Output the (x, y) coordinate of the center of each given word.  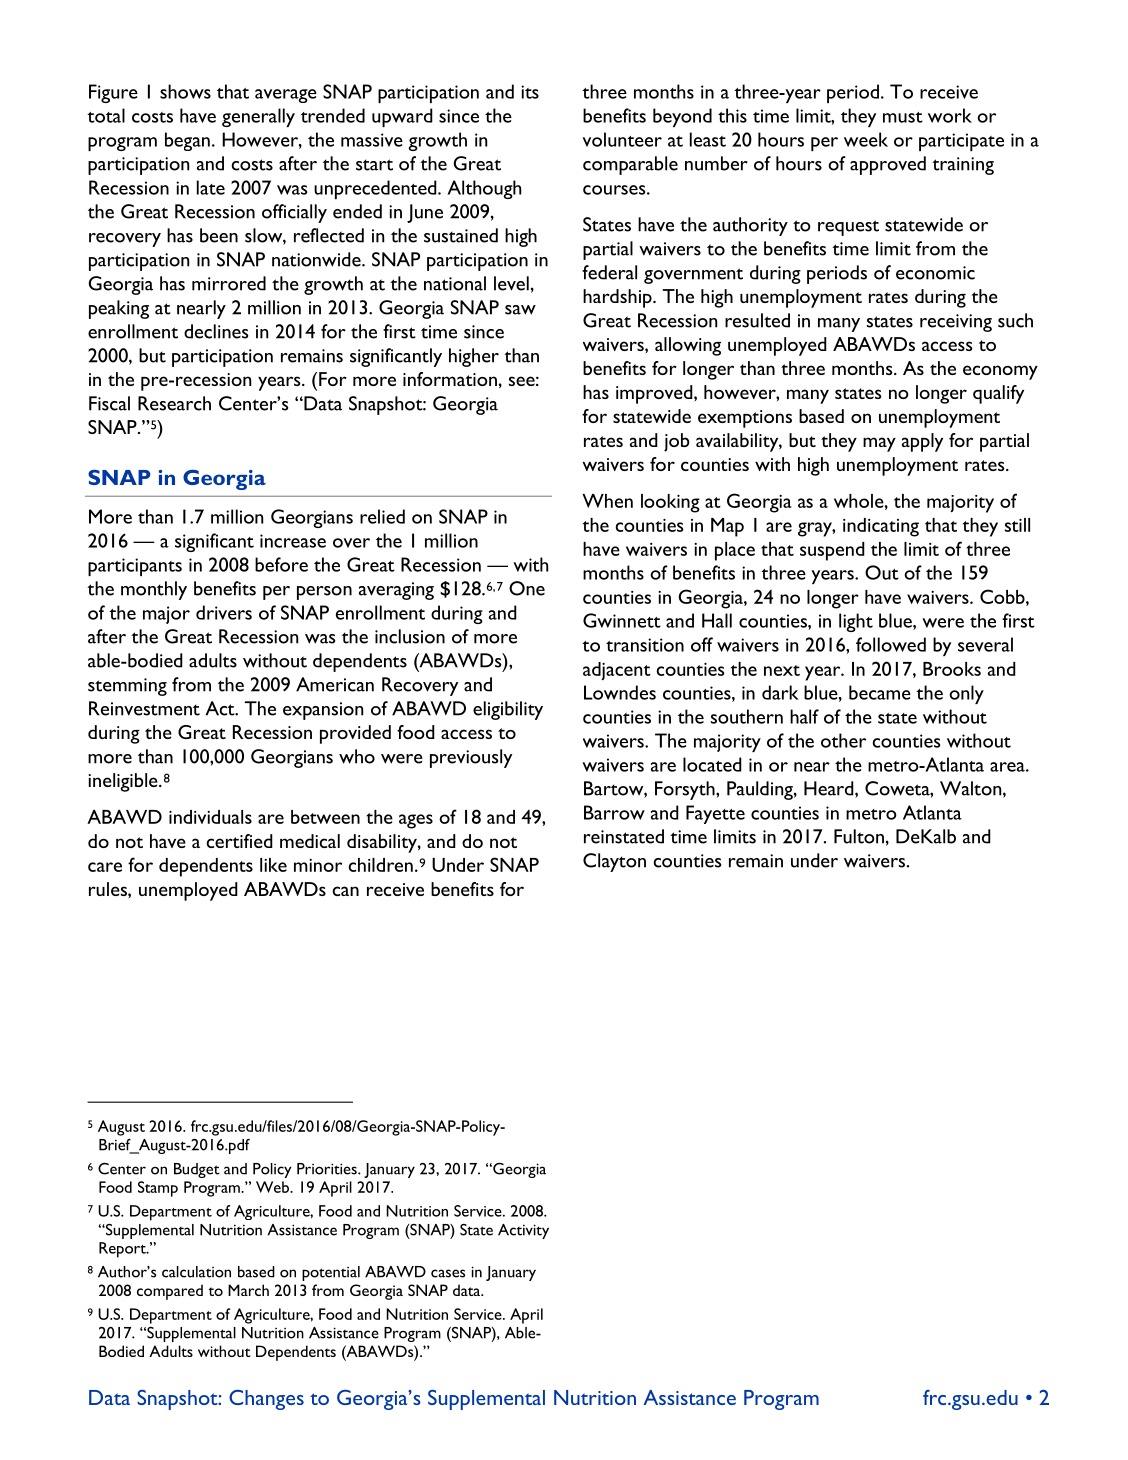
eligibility (508, 710)
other (843, 740)
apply (922, 442)
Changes (266, 1400)
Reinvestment (144, 708)
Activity (523, 1231)
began (187, 141)
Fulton (859, 836)
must (903, 117)
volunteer (622, 139)
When (607, 501)
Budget (197, 1170)
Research (174, 403)
